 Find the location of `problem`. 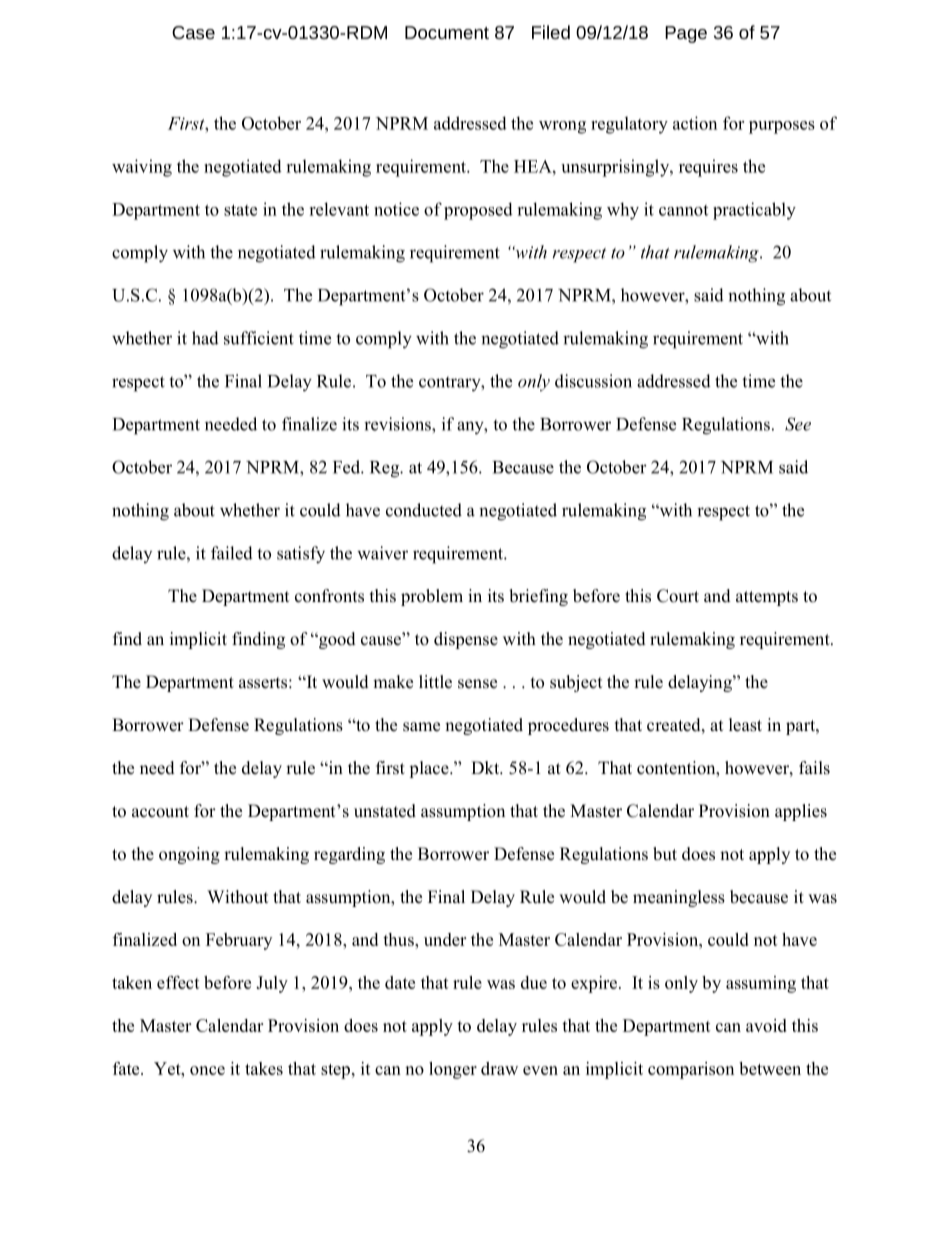

problem is located at coordinates (432, 597).
